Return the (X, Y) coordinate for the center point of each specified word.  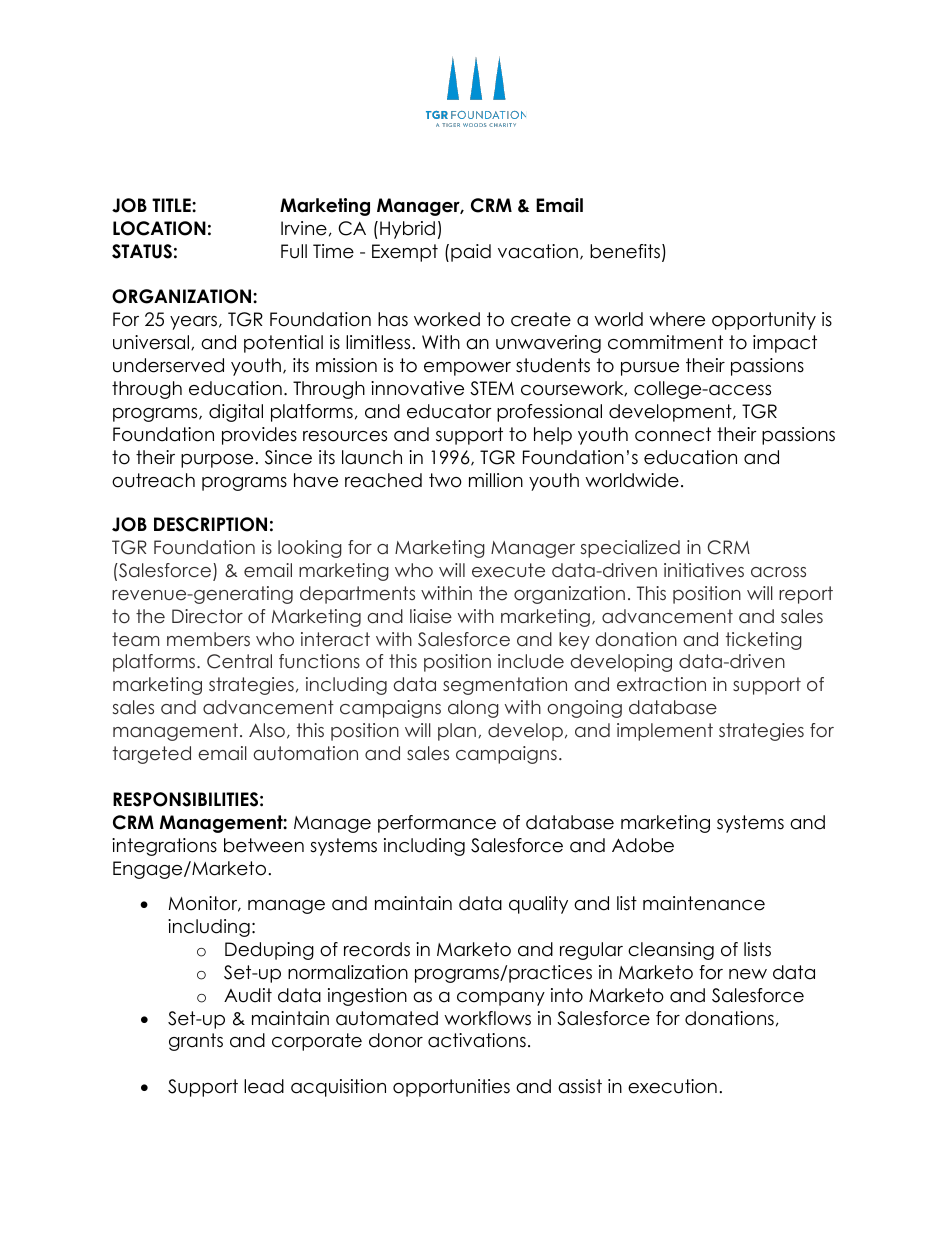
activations (477, 1040)
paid (471, 253)
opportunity (764, 321)
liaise (431, 616)
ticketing (764, 641)
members (208, 639)
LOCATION (159, 228)
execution (672, 1086)
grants (196, 1042)
